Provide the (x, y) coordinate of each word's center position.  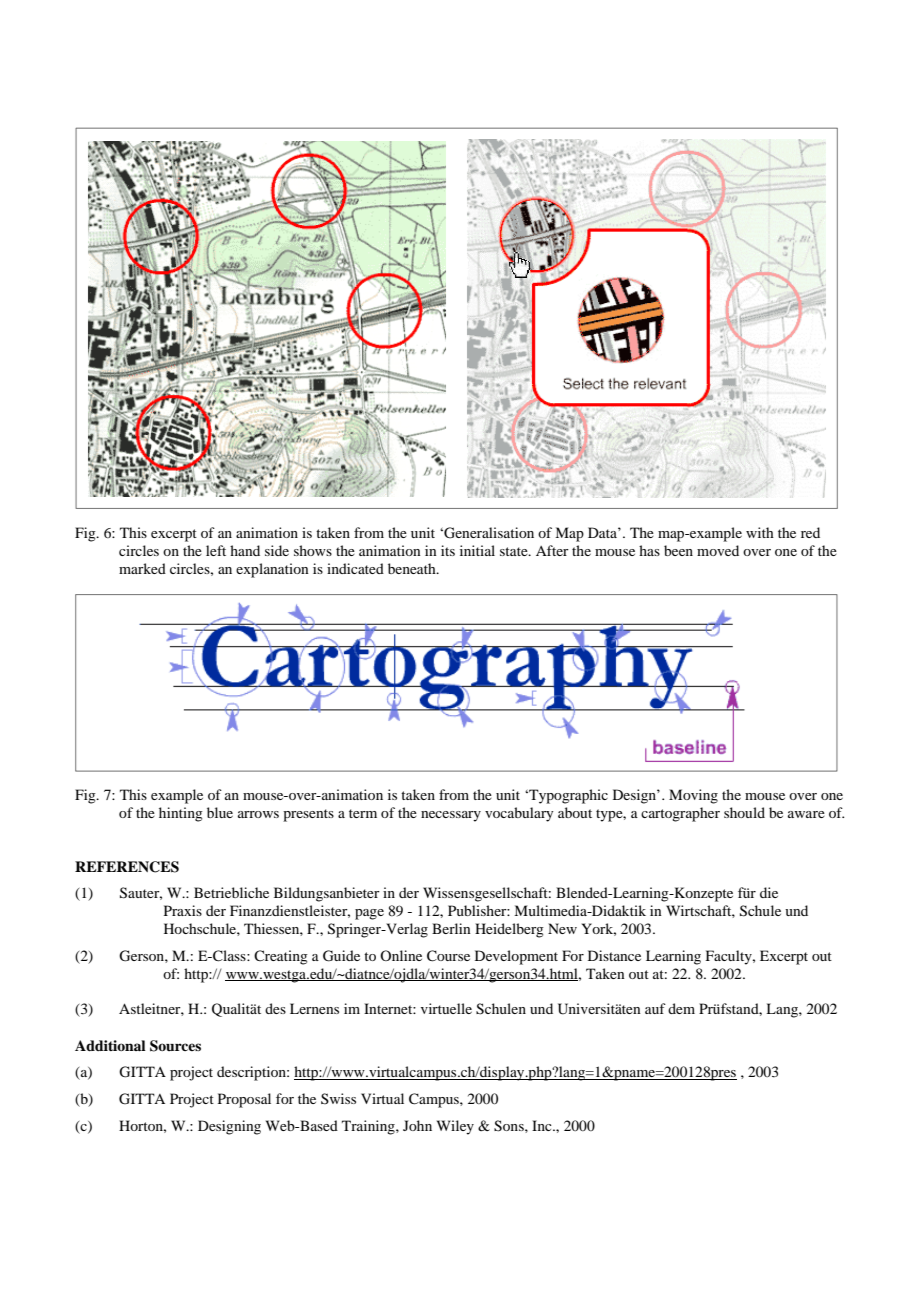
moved (718, 550)
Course (448, 956)
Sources (175, 1046)
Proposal (244, 1100)
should (744, 812)
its (448, 550)
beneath (413, 568)
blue (220, 812)
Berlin (451, 928)
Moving (693, 796)
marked (142, 568)
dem (681, 1008)
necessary (451, 816)
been (678, 550)
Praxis (183, 910)
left (216, 550)
